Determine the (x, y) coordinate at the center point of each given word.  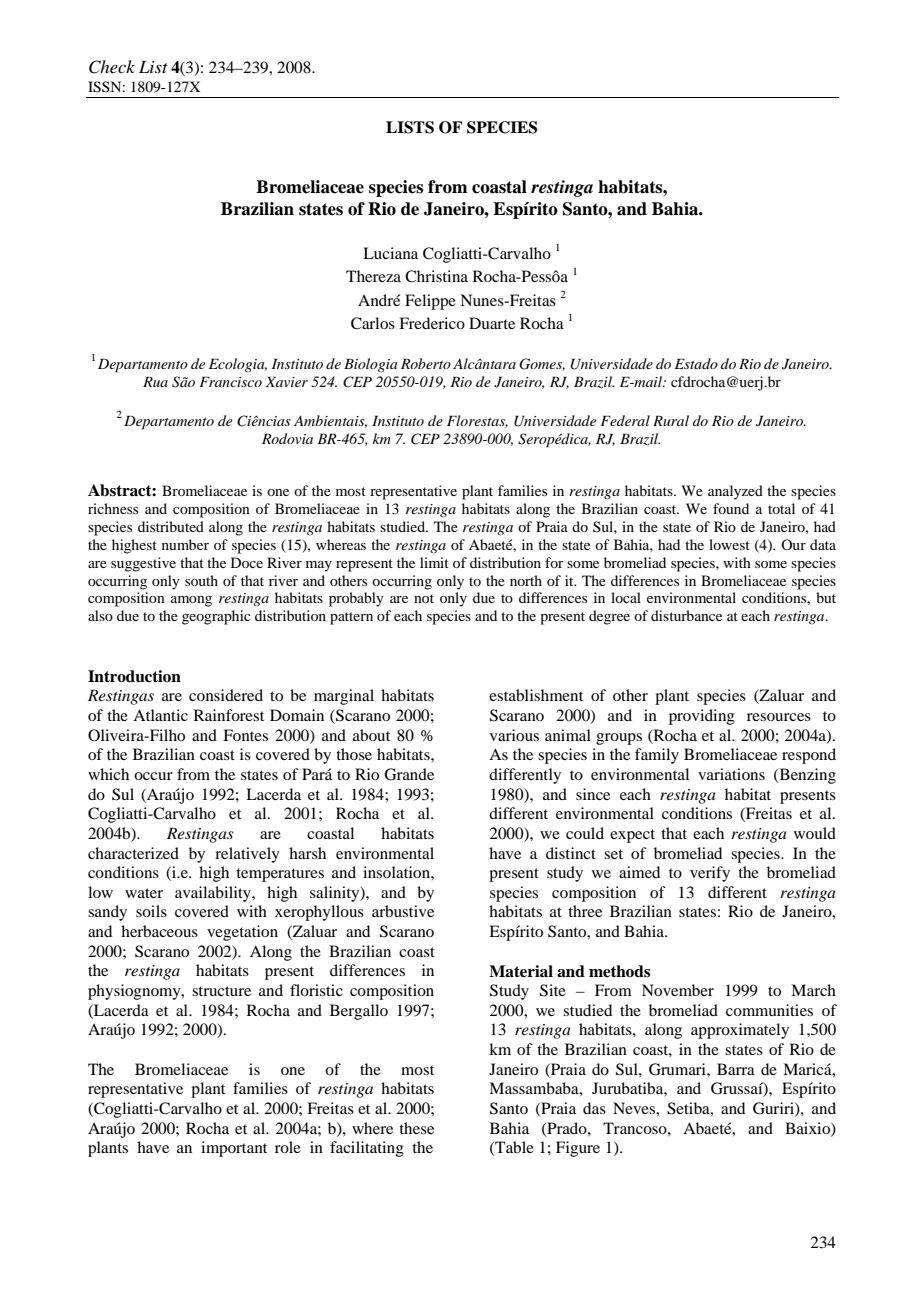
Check (112, 67)
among (191, 601)
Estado (696, 363)
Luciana (390, 253)
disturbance (686, 615)
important (234, 1149)
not (424, 598)
